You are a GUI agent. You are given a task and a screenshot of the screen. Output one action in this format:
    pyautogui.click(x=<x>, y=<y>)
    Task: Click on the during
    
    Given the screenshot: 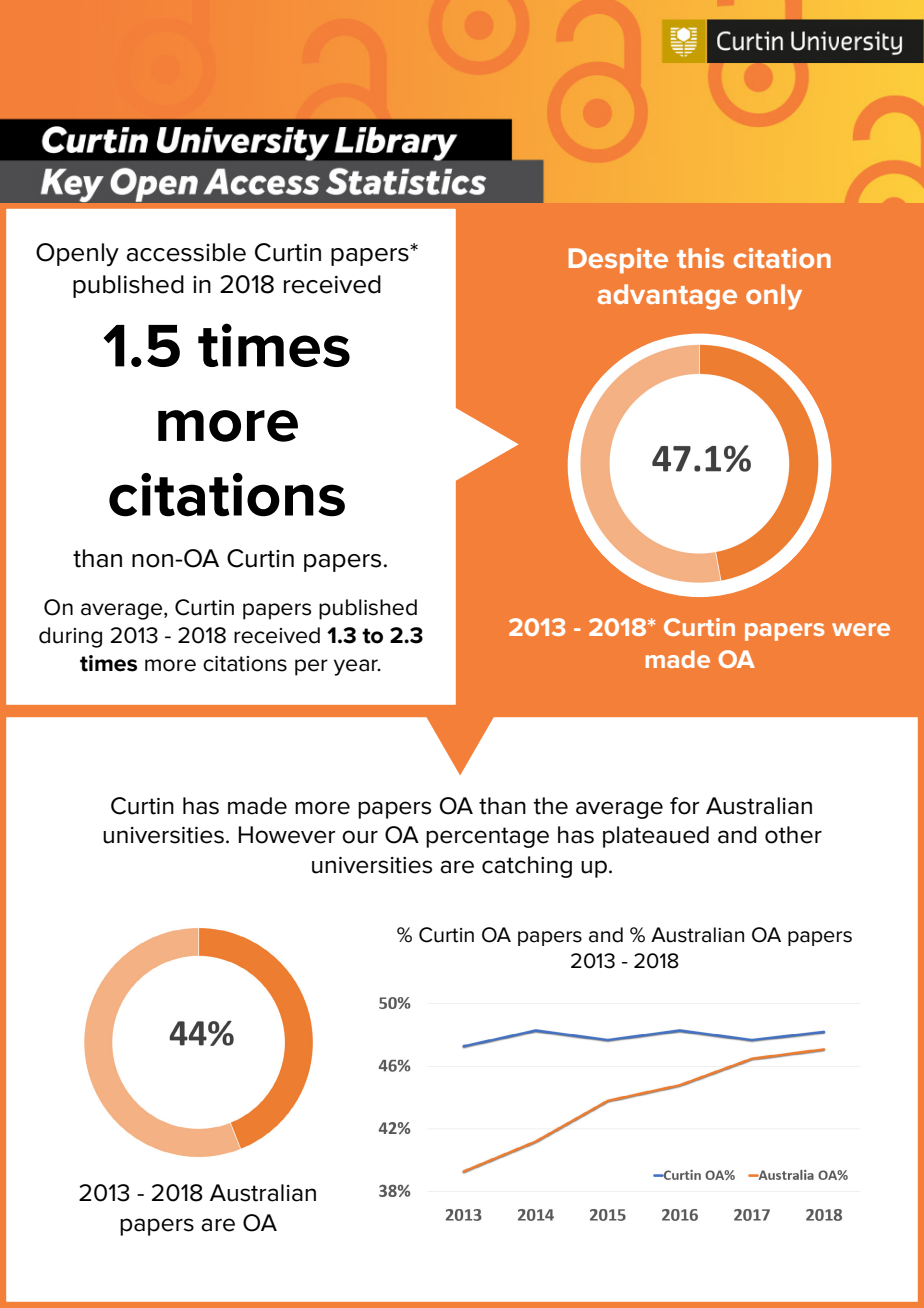 What is the action you would take?
    pyautogui.click(x=70, y=637)
